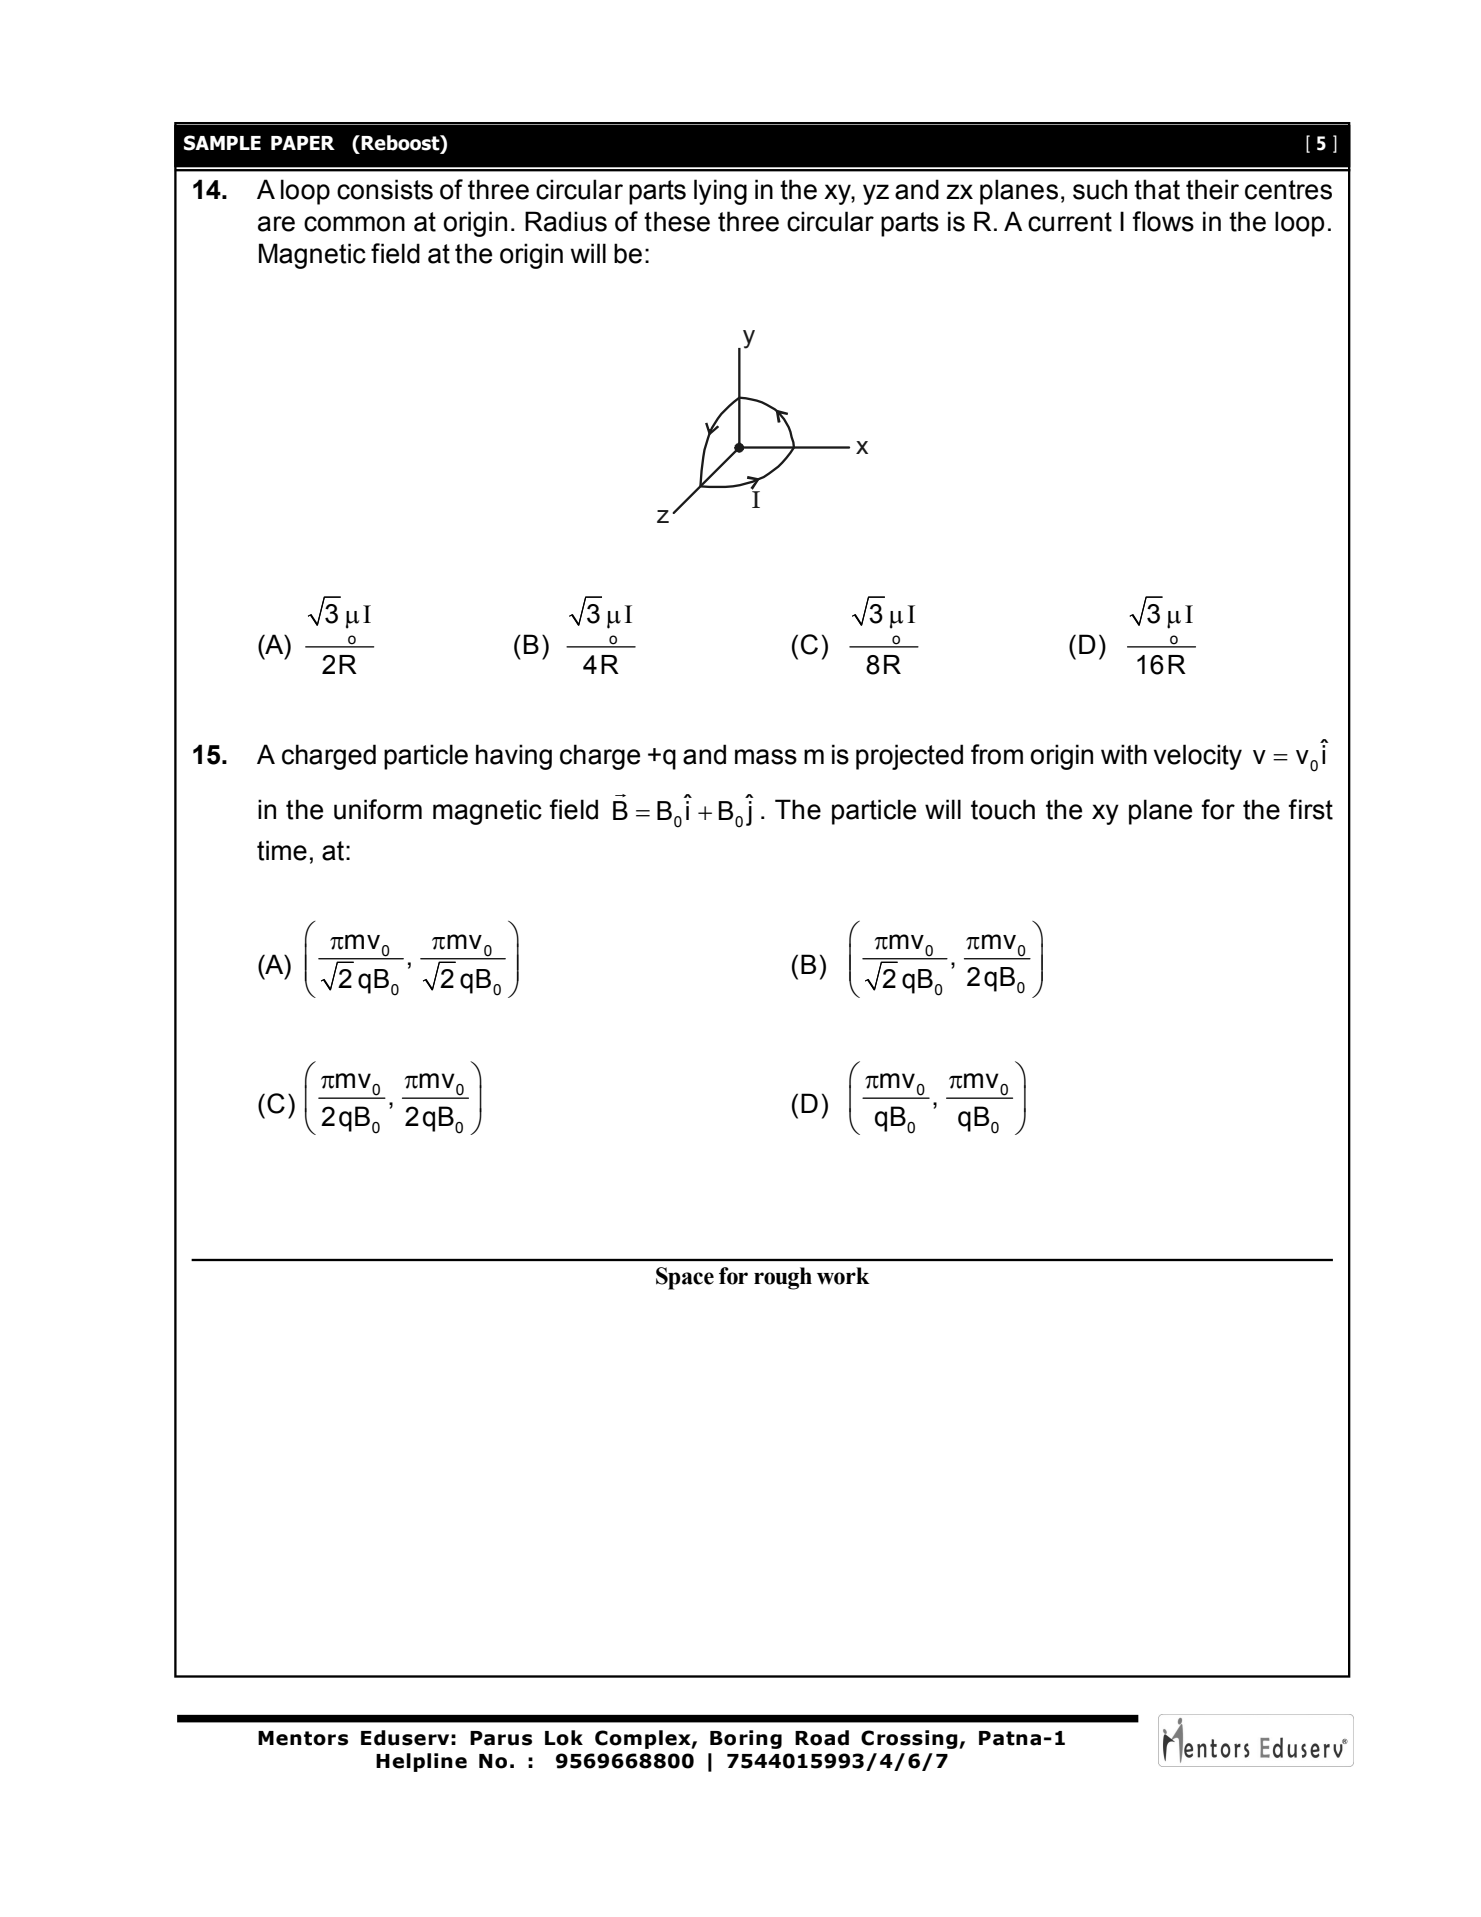 The height and width of the screenshot is (1917, 1481). Describe the element at coordinates (720, 192) in the screenshot. I see `lying` at that location.
